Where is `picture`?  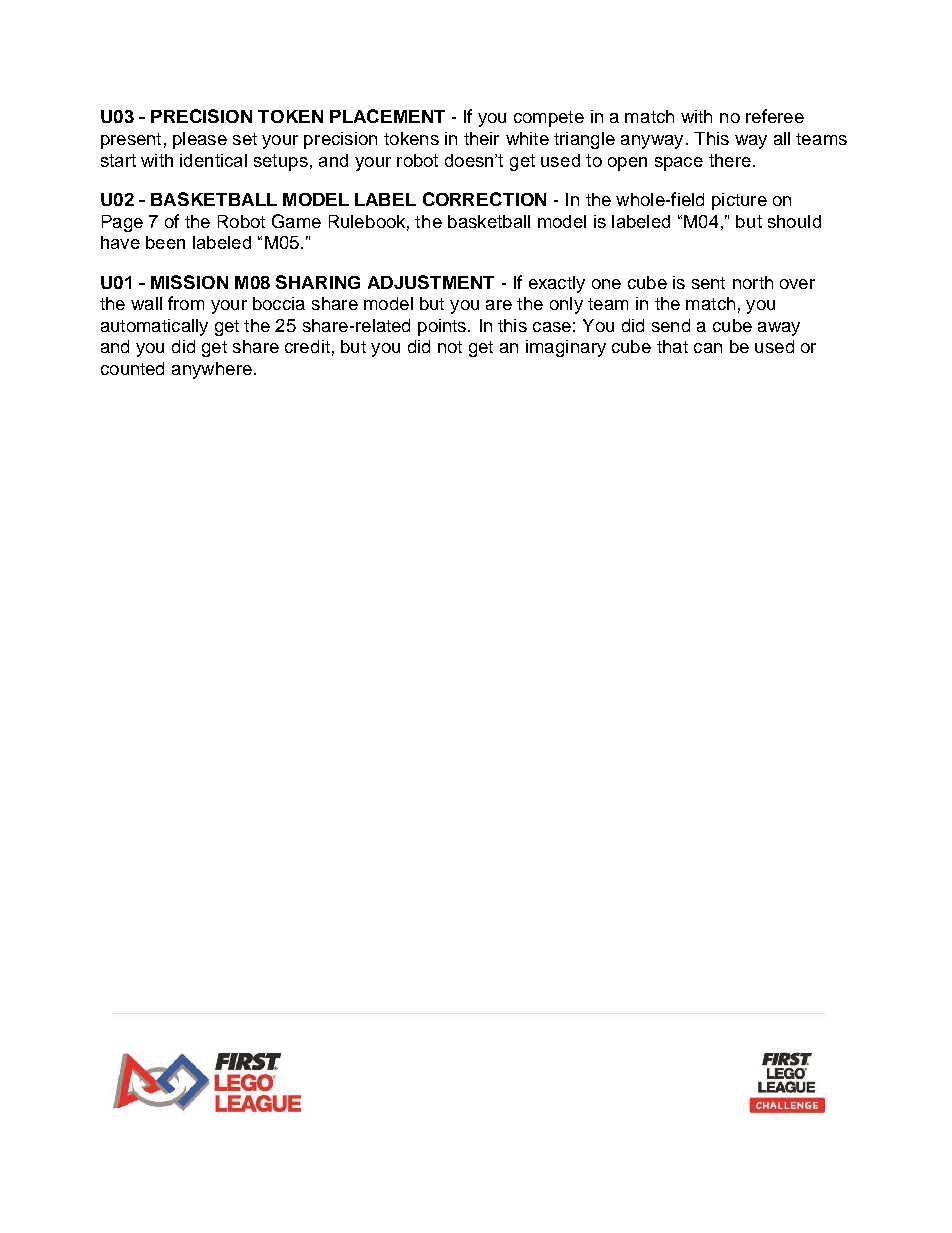 picture is located at coordinates (739, 201).
